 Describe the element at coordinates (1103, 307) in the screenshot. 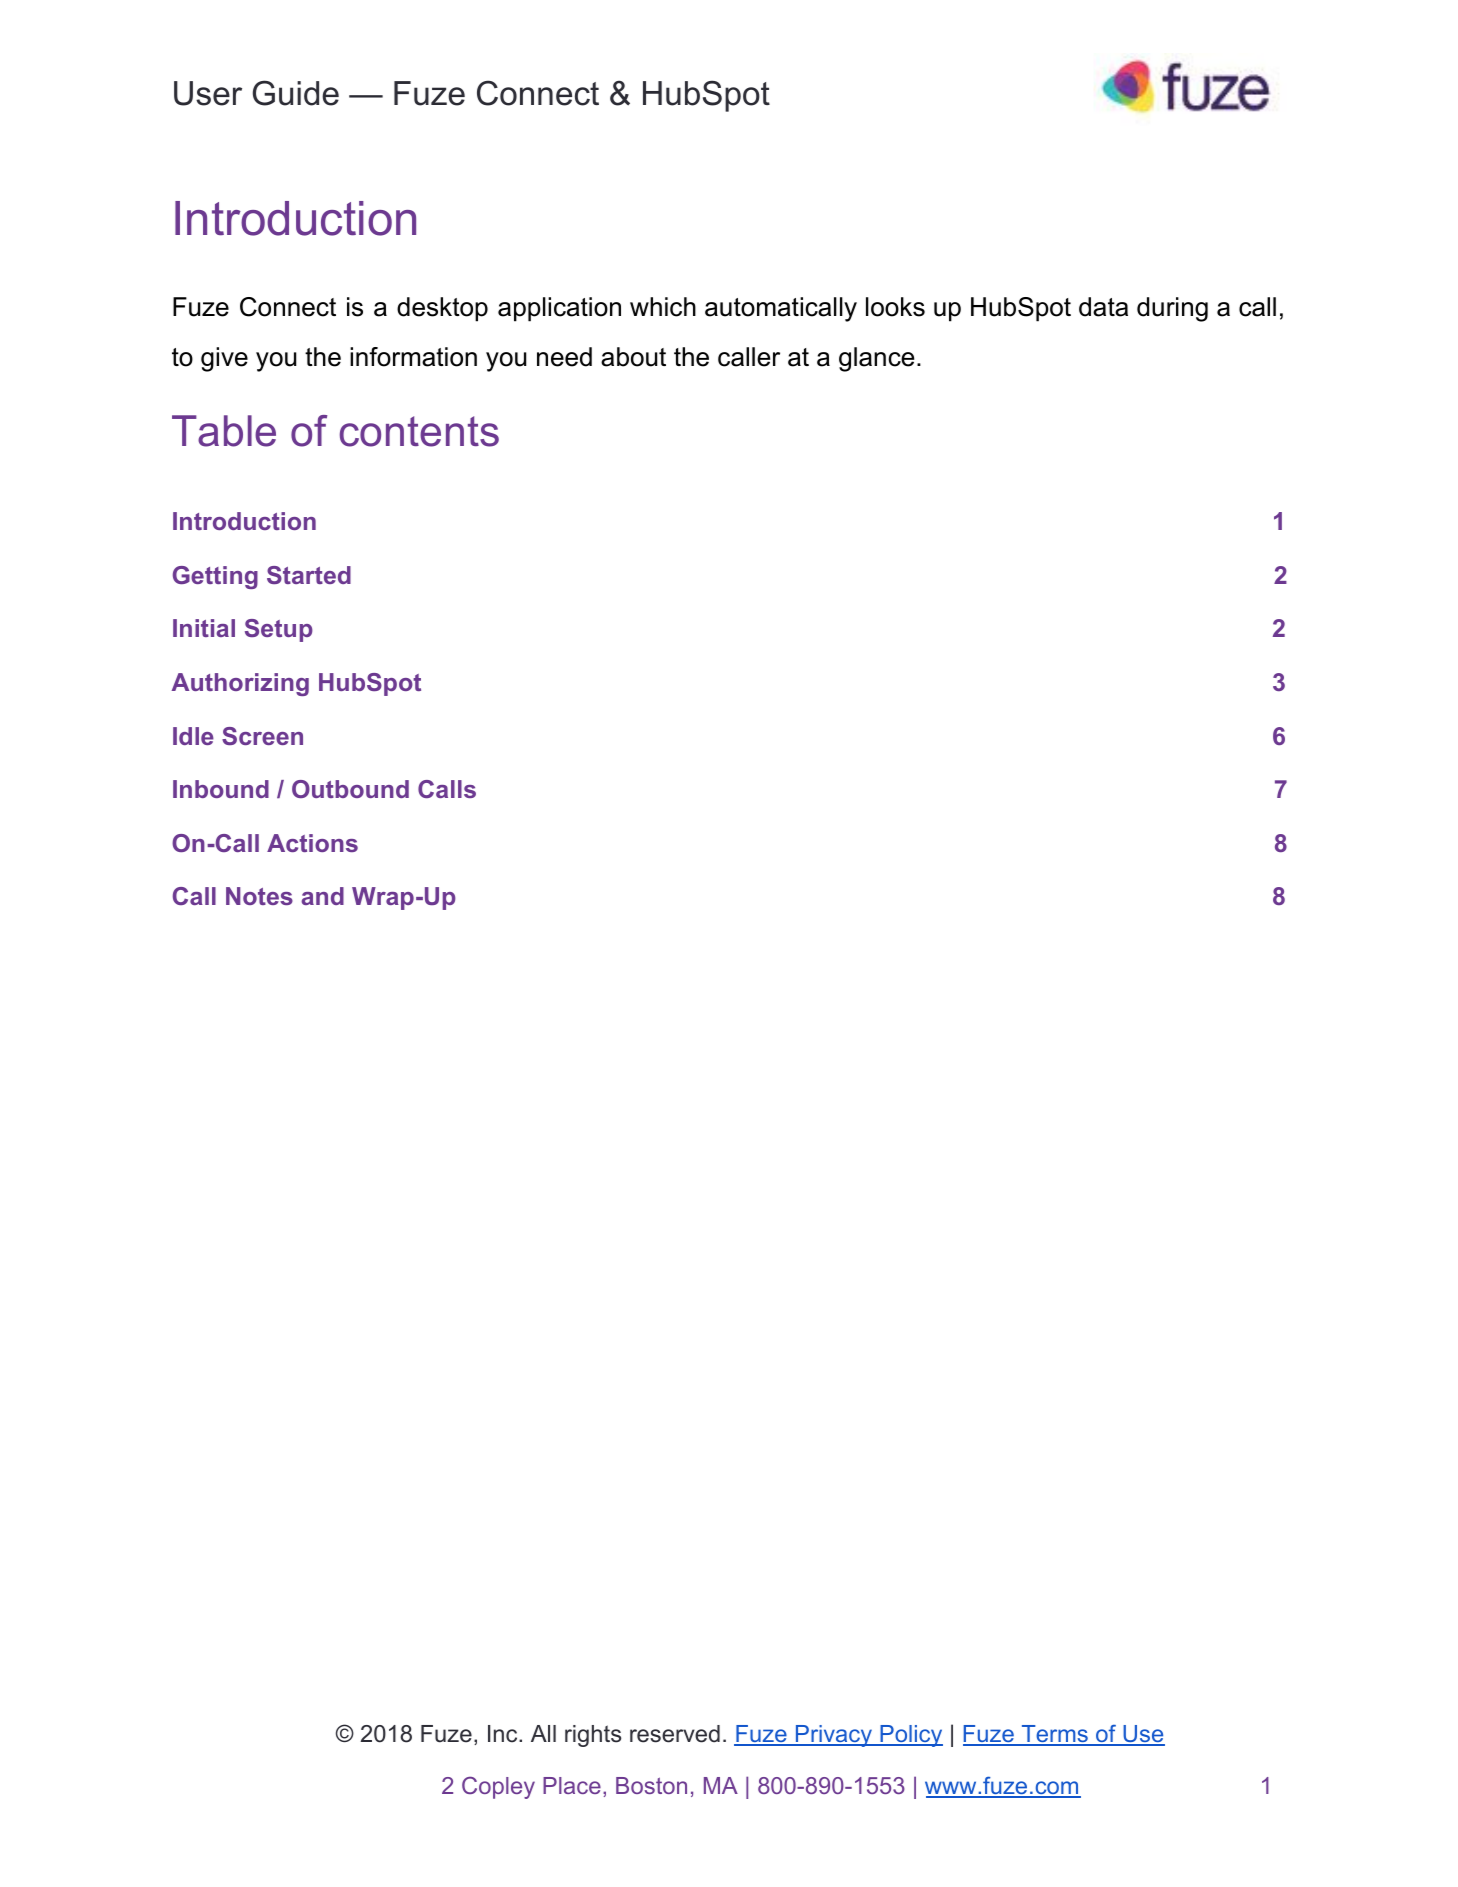

I see `data` at that location.
